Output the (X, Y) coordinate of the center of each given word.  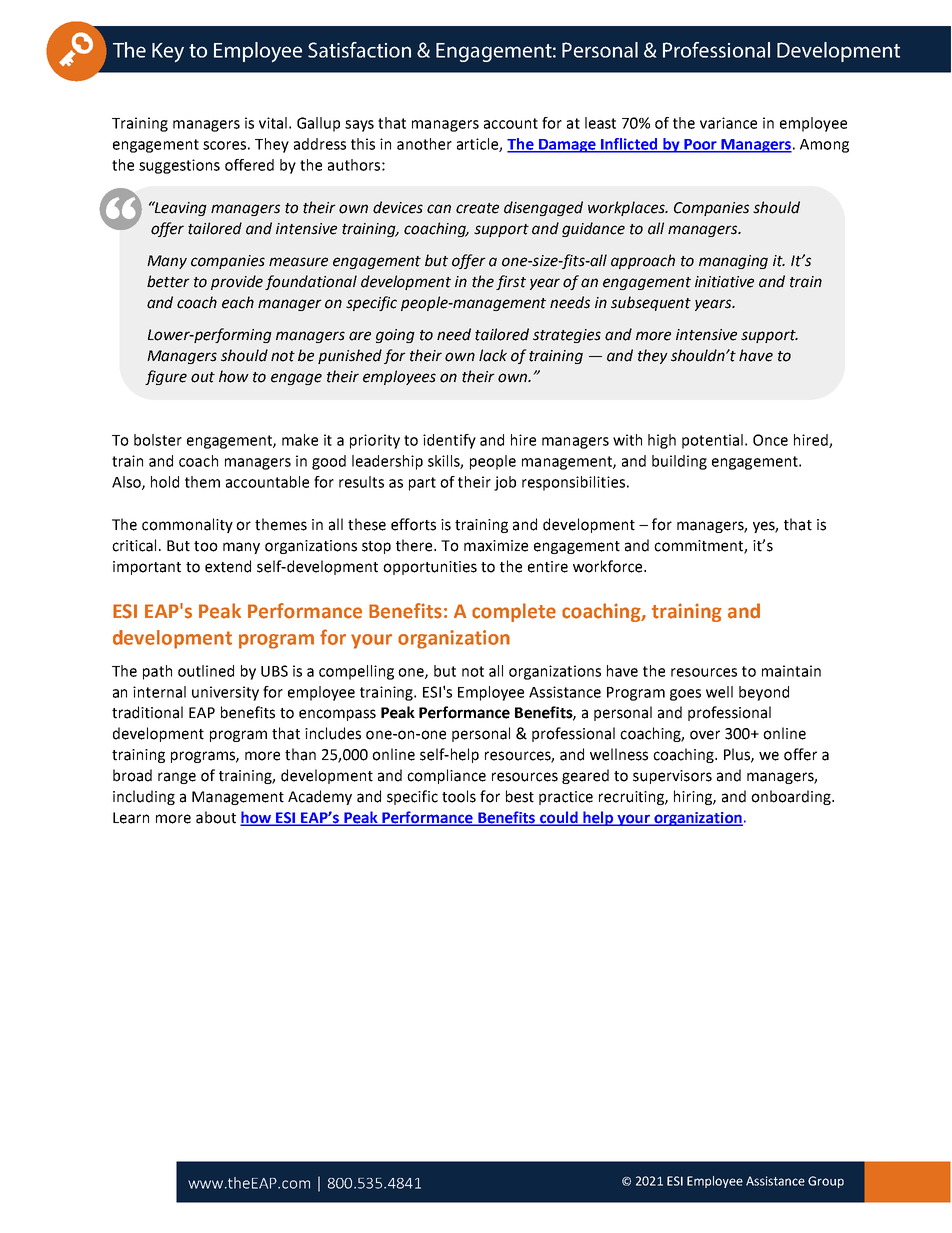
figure (166, 377)
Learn (131, 818)
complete (514, 612)
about (216, 817)
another (424, 144)
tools (459, 796)
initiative (724, 282)
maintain (791, 671)
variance (728, 123)
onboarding (792, 797)
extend (228, 566)
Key (168, 53)
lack (493, 355)
